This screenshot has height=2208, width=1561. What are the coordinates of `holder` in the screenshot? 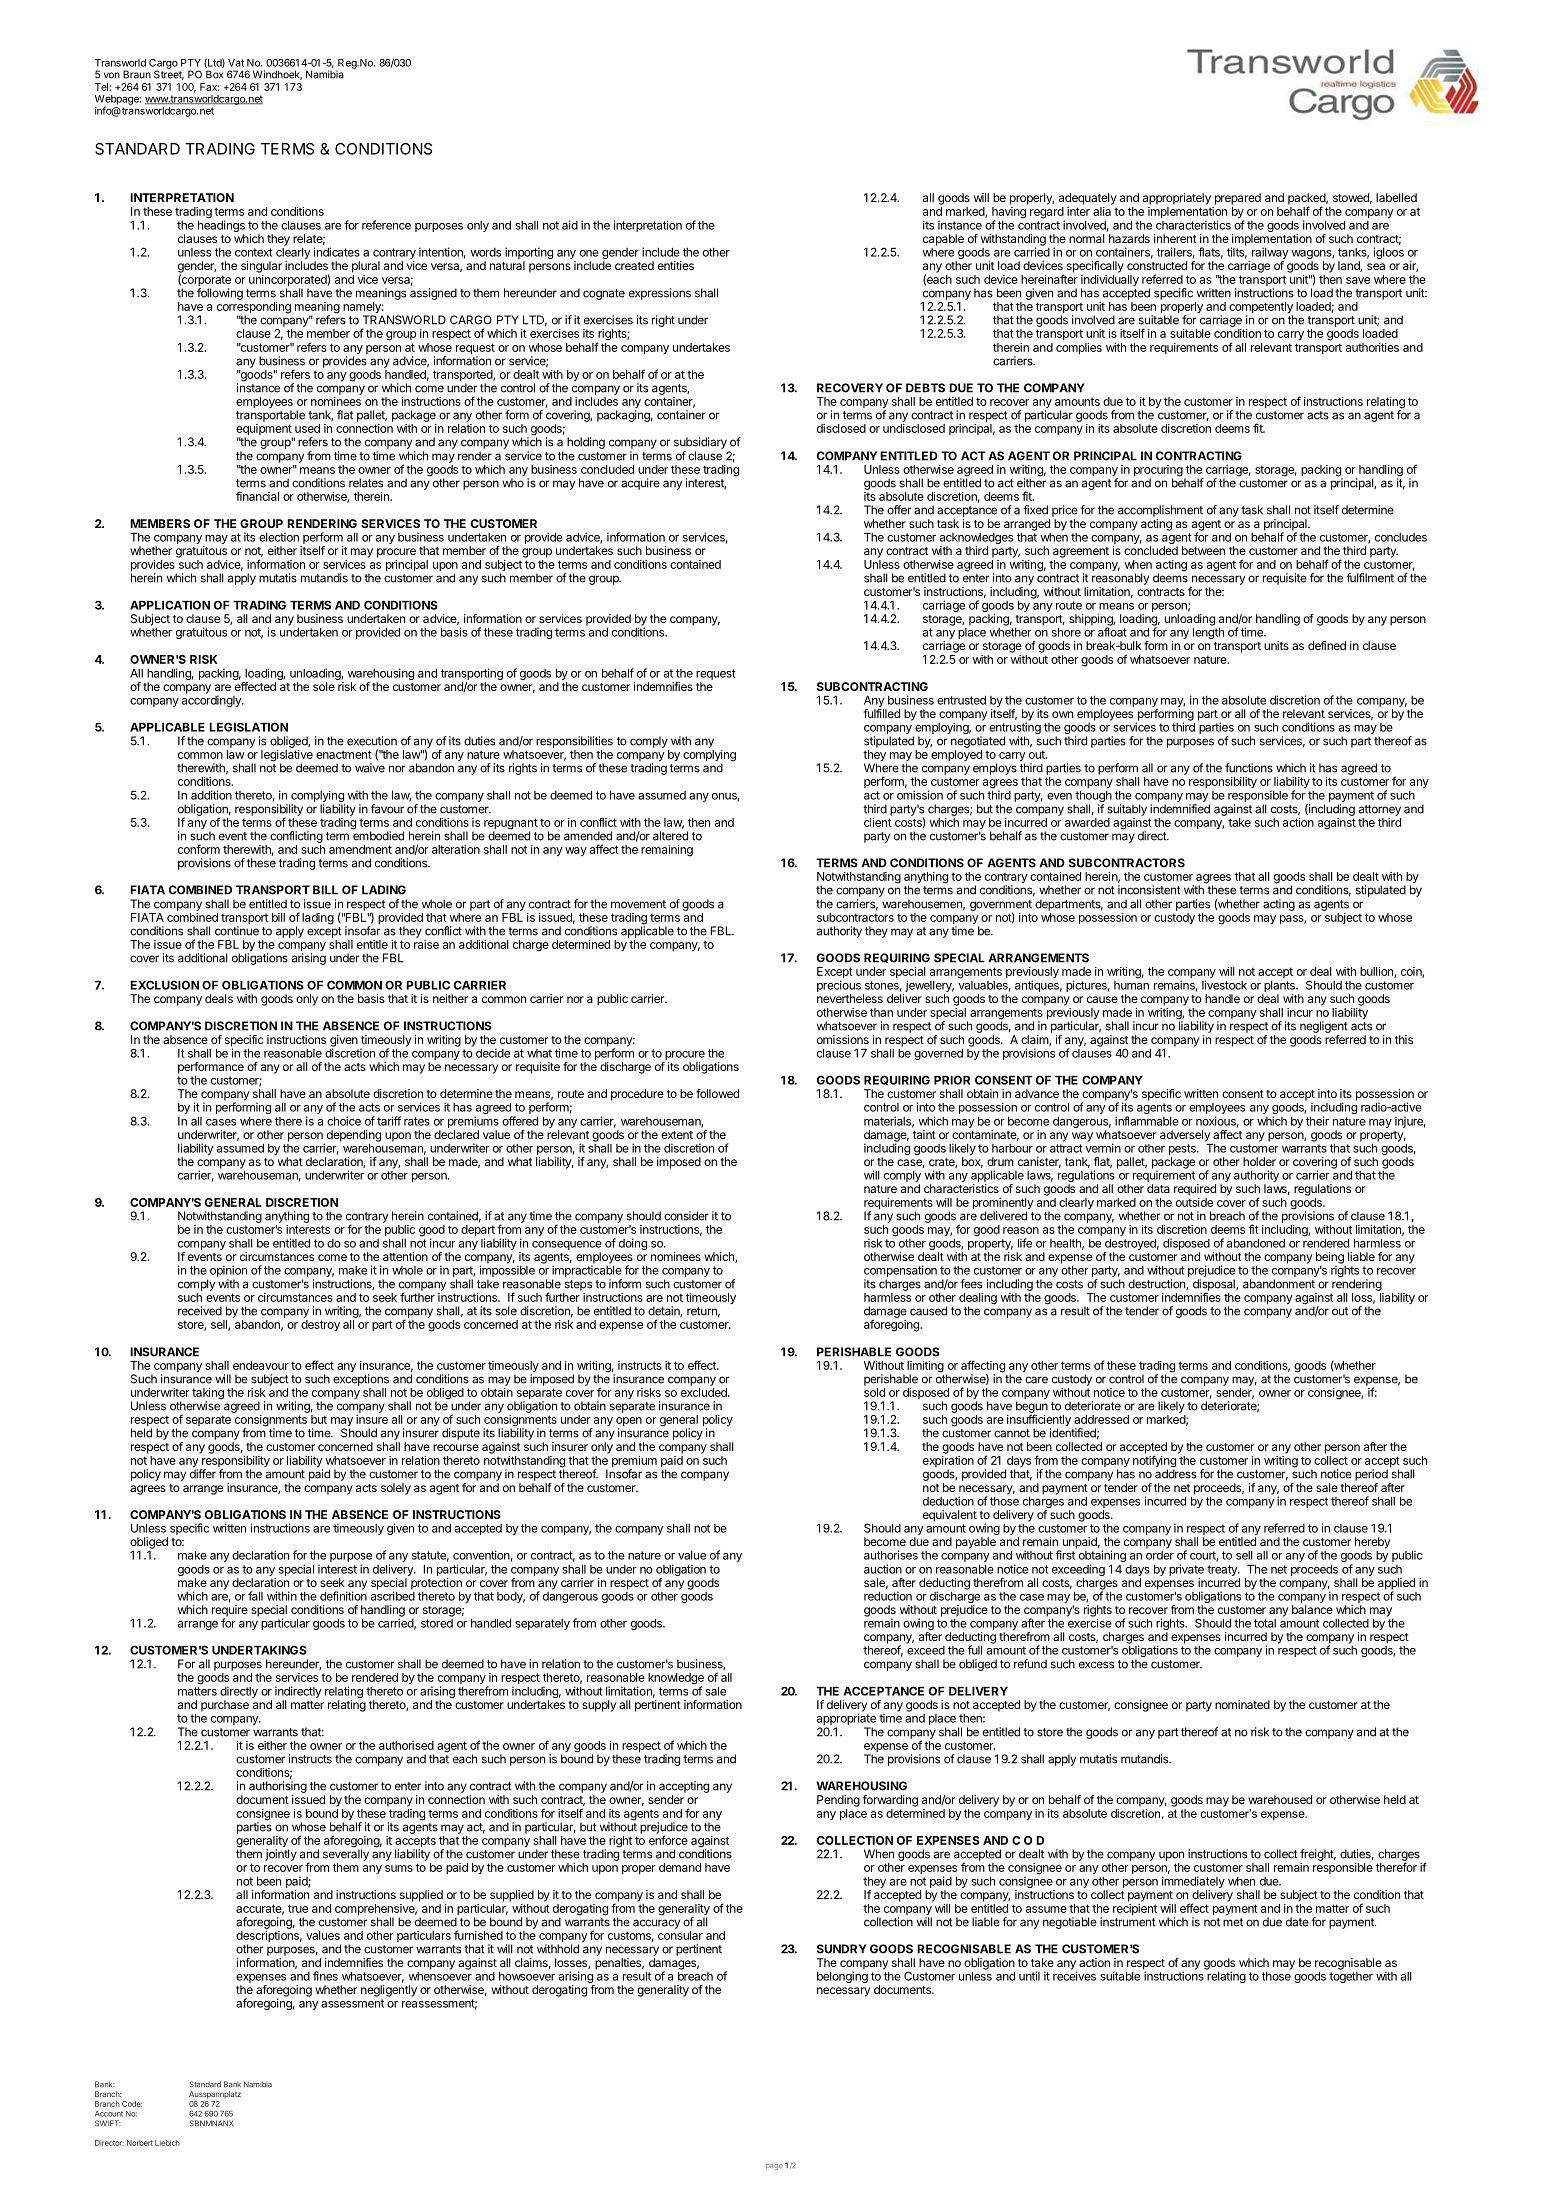 It's located at (1259, 1161).
